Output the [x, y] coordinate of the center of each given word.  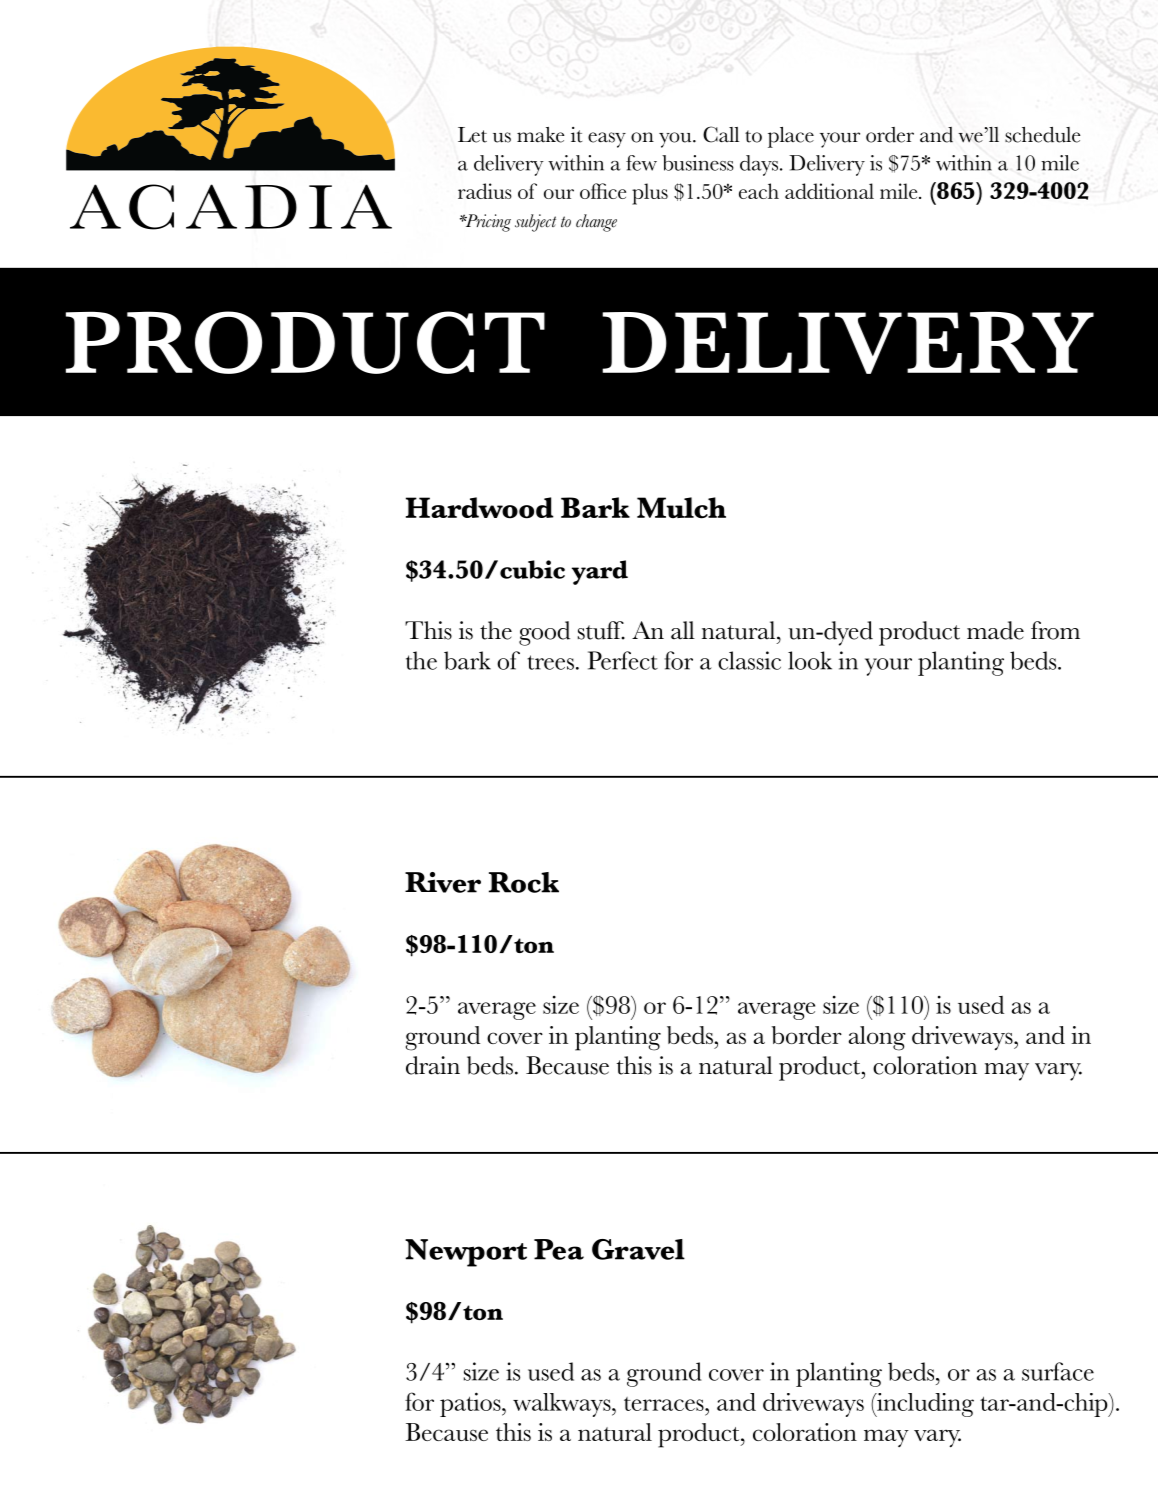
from [1055, 630]
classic [749, 660]
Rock [524, 882]
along [877, 1038]
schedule [1043, 135]
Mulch [681, 508]
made [995, 630]
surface [1058, 1371]
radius [485, 191]
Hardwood [480, 508]
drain [433, 1065]
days [760, 165]
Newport [466, 1253]
